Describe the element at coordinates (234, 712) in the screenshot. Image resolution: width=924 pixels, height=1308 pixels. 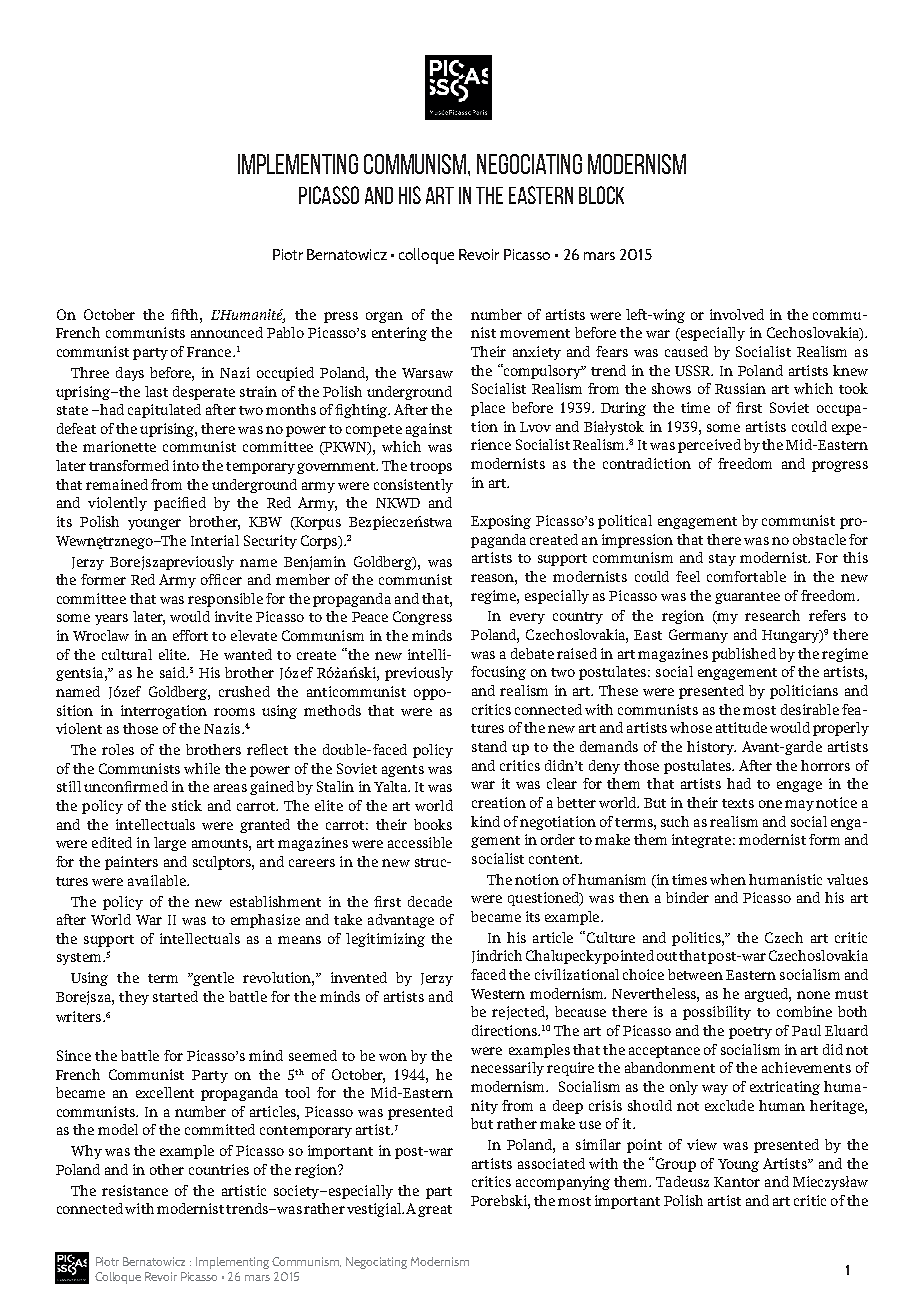
I see `rooms` at that location.
